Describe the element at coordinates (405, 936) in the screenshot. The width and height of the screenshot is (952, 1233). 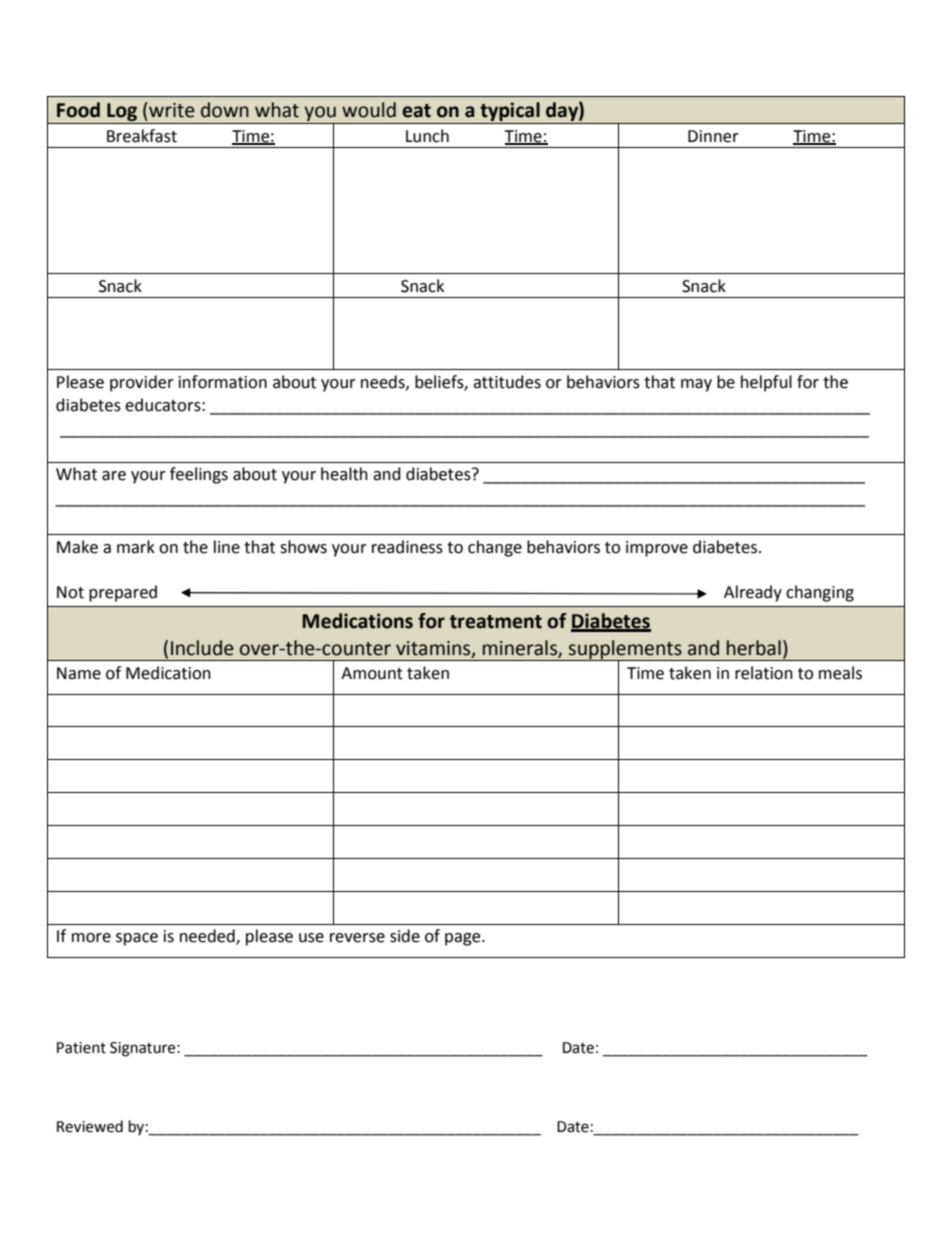
I see `side` at that location.
